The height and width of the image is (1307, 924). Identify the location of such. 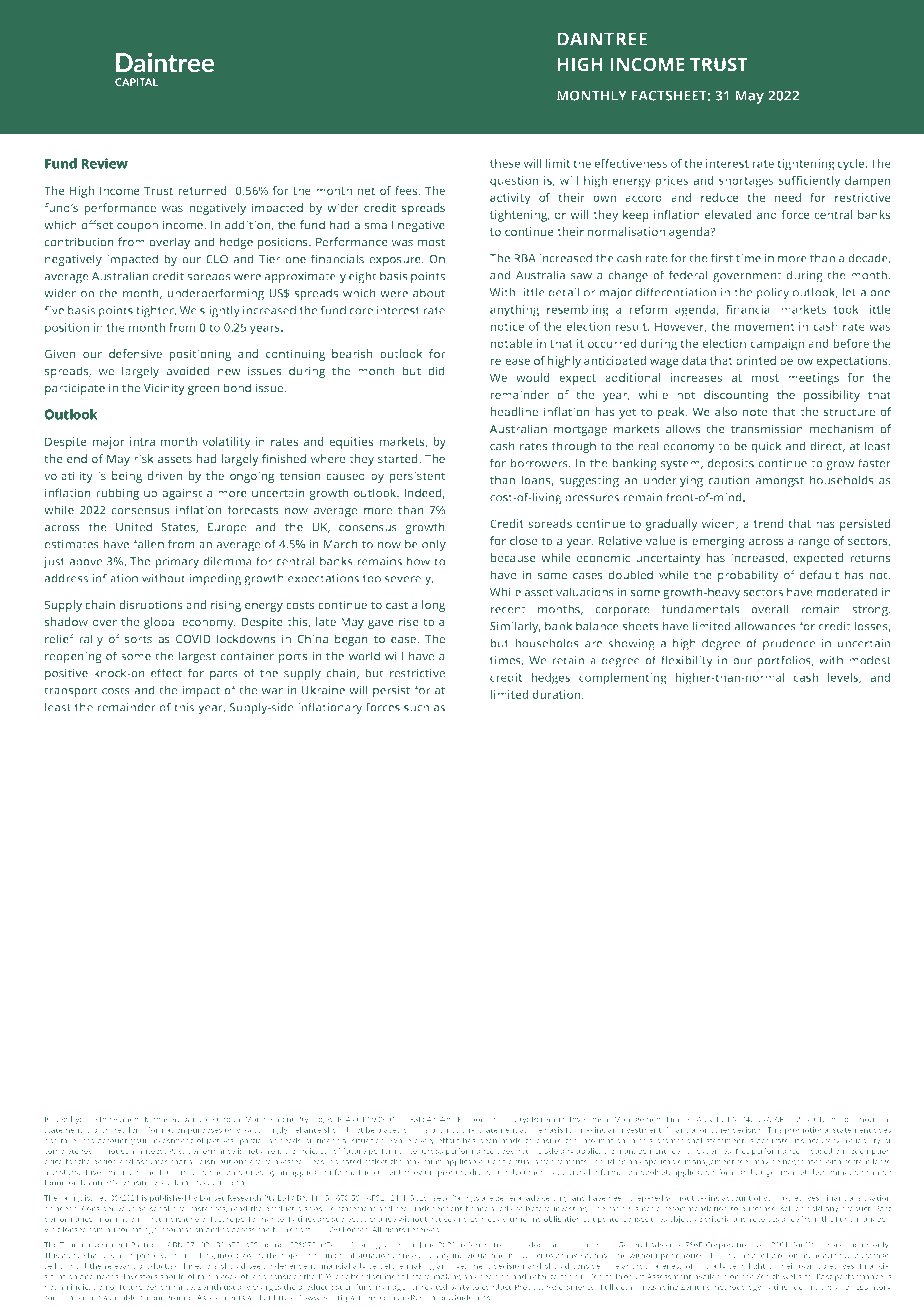
(416, 707).
